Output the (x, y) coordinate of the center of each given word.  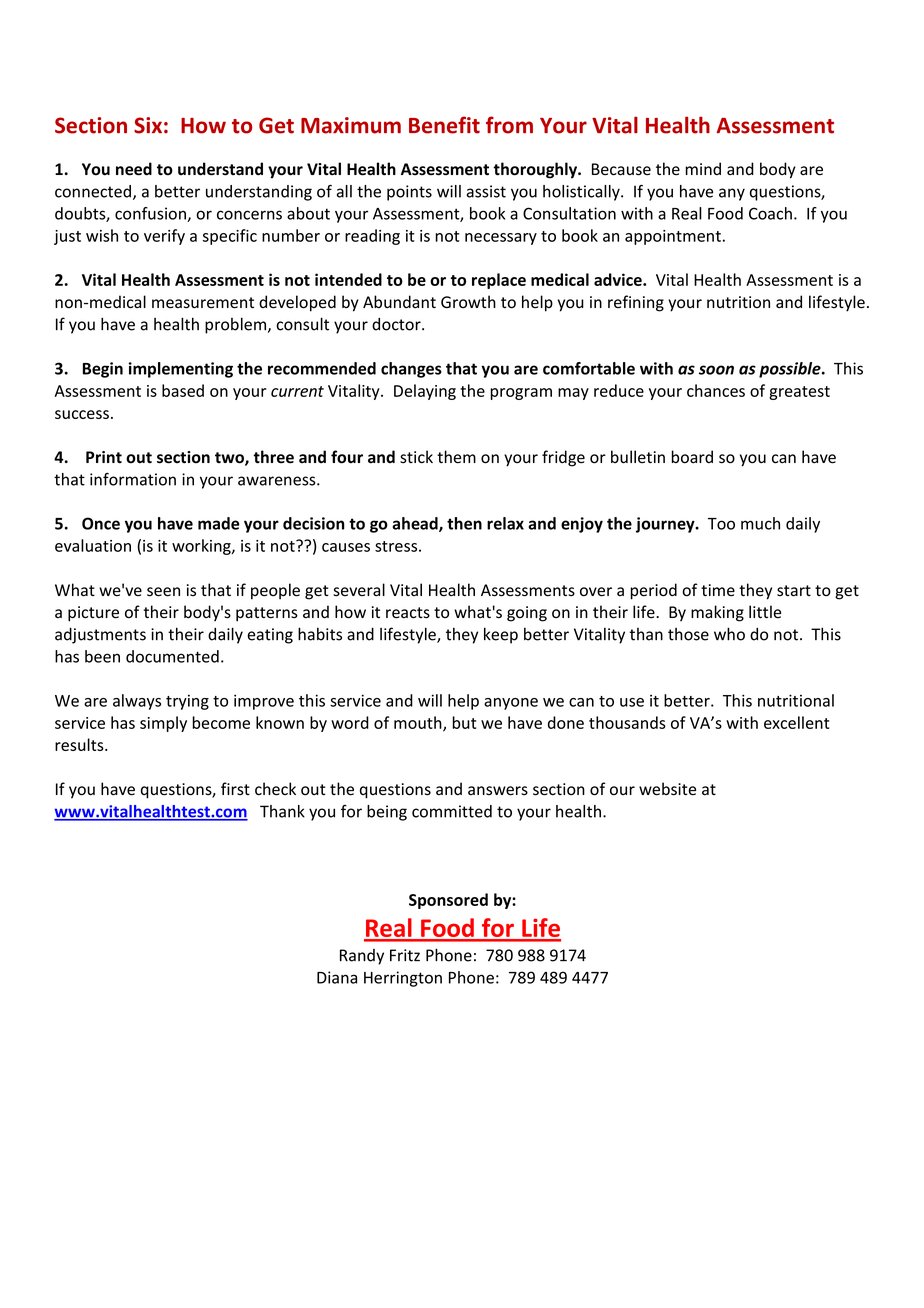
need (134, 169)
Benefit (444, 125)
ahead (416, 524)
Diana (337, 977)
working (202, 547)
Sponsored (448, 901)
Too (721, 524)
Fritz (405, 955)
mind (703, 168)
